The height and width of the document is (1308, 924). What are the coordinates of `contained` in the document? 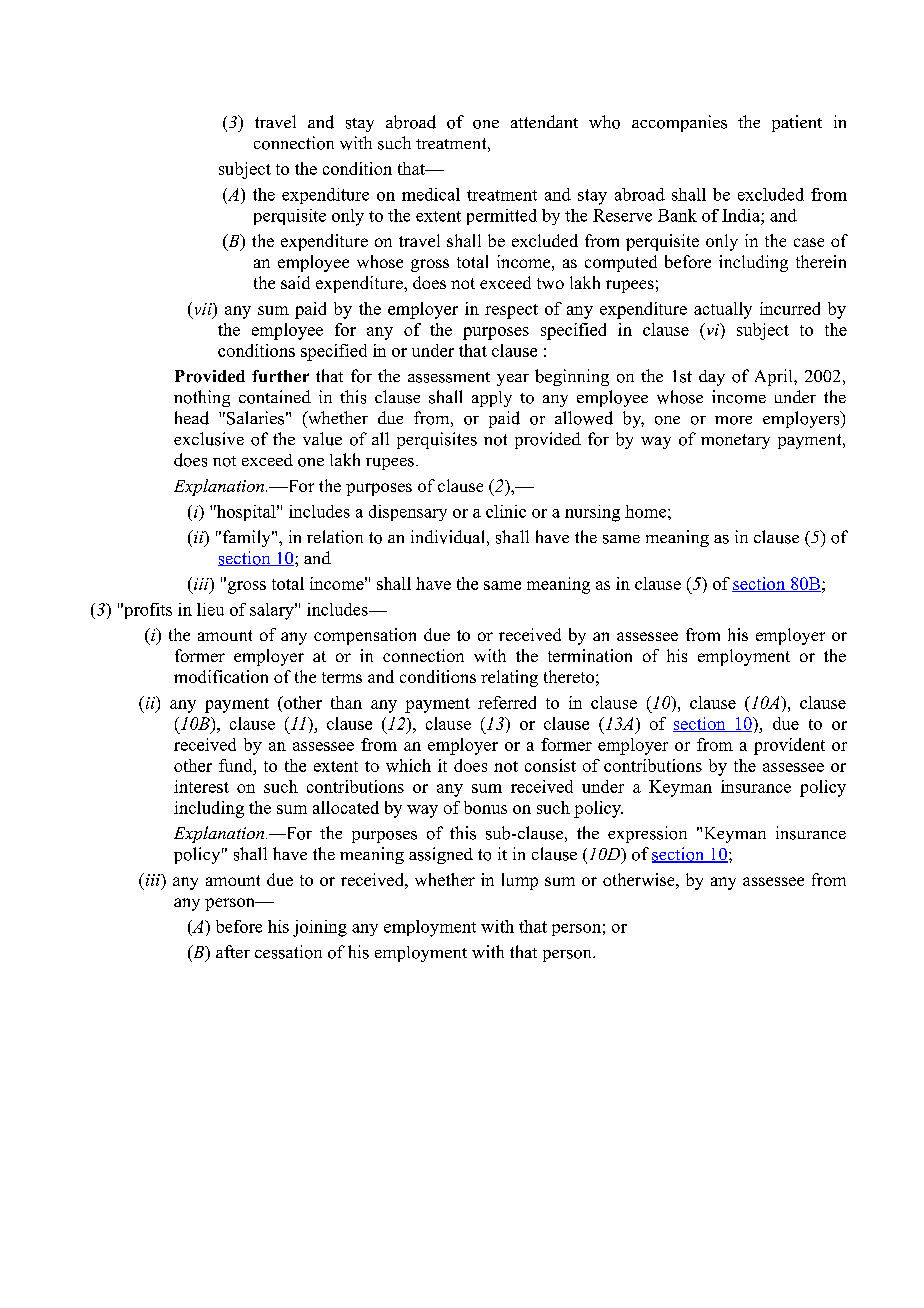 It's located at (275, 397).
